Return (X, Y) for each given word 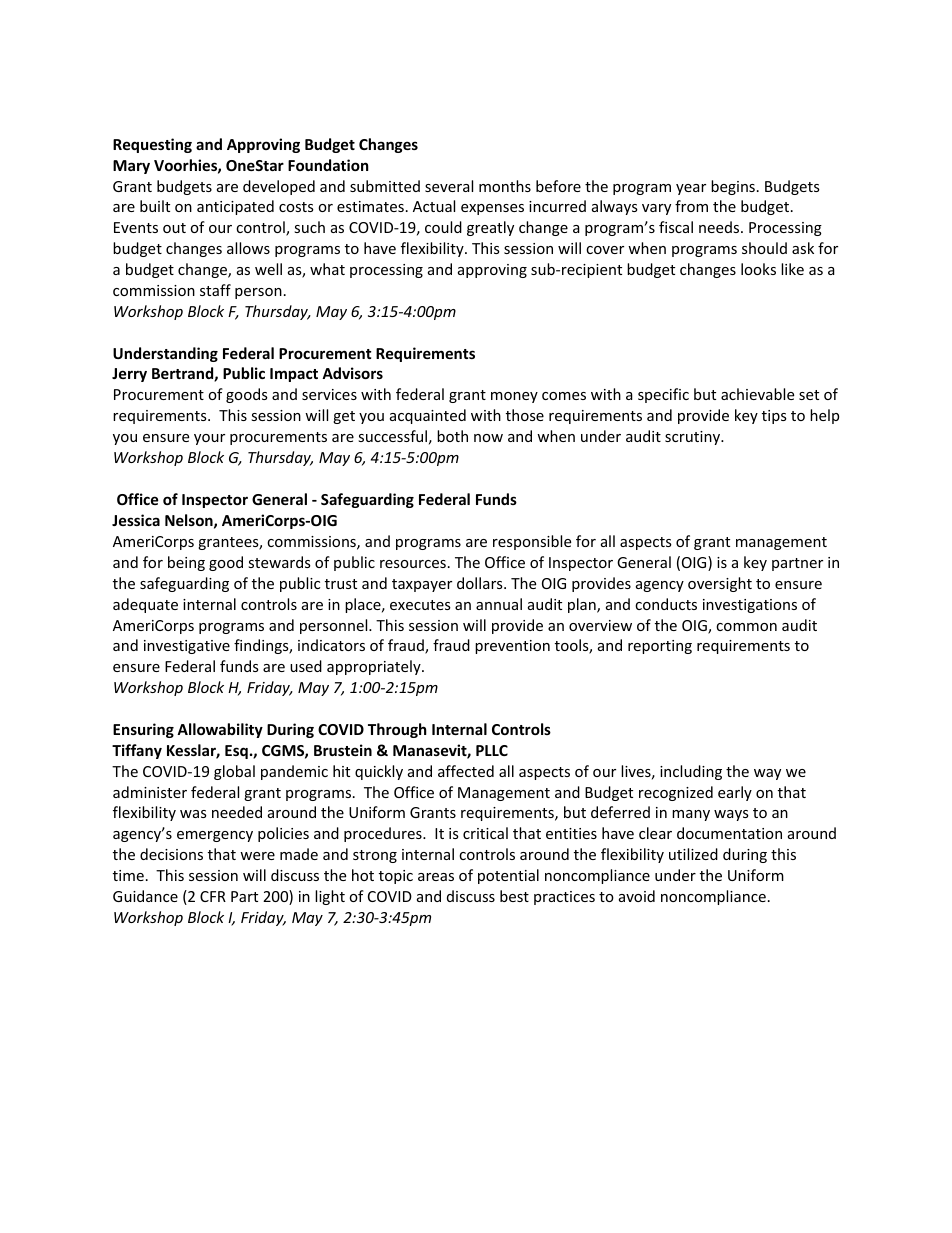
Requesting (152, 145)
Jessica (136, 520)
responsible (532, 542)
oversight (720, 584)
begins (733, 187)
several (449, 186)
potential (508, 876)
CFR (213, 896)
